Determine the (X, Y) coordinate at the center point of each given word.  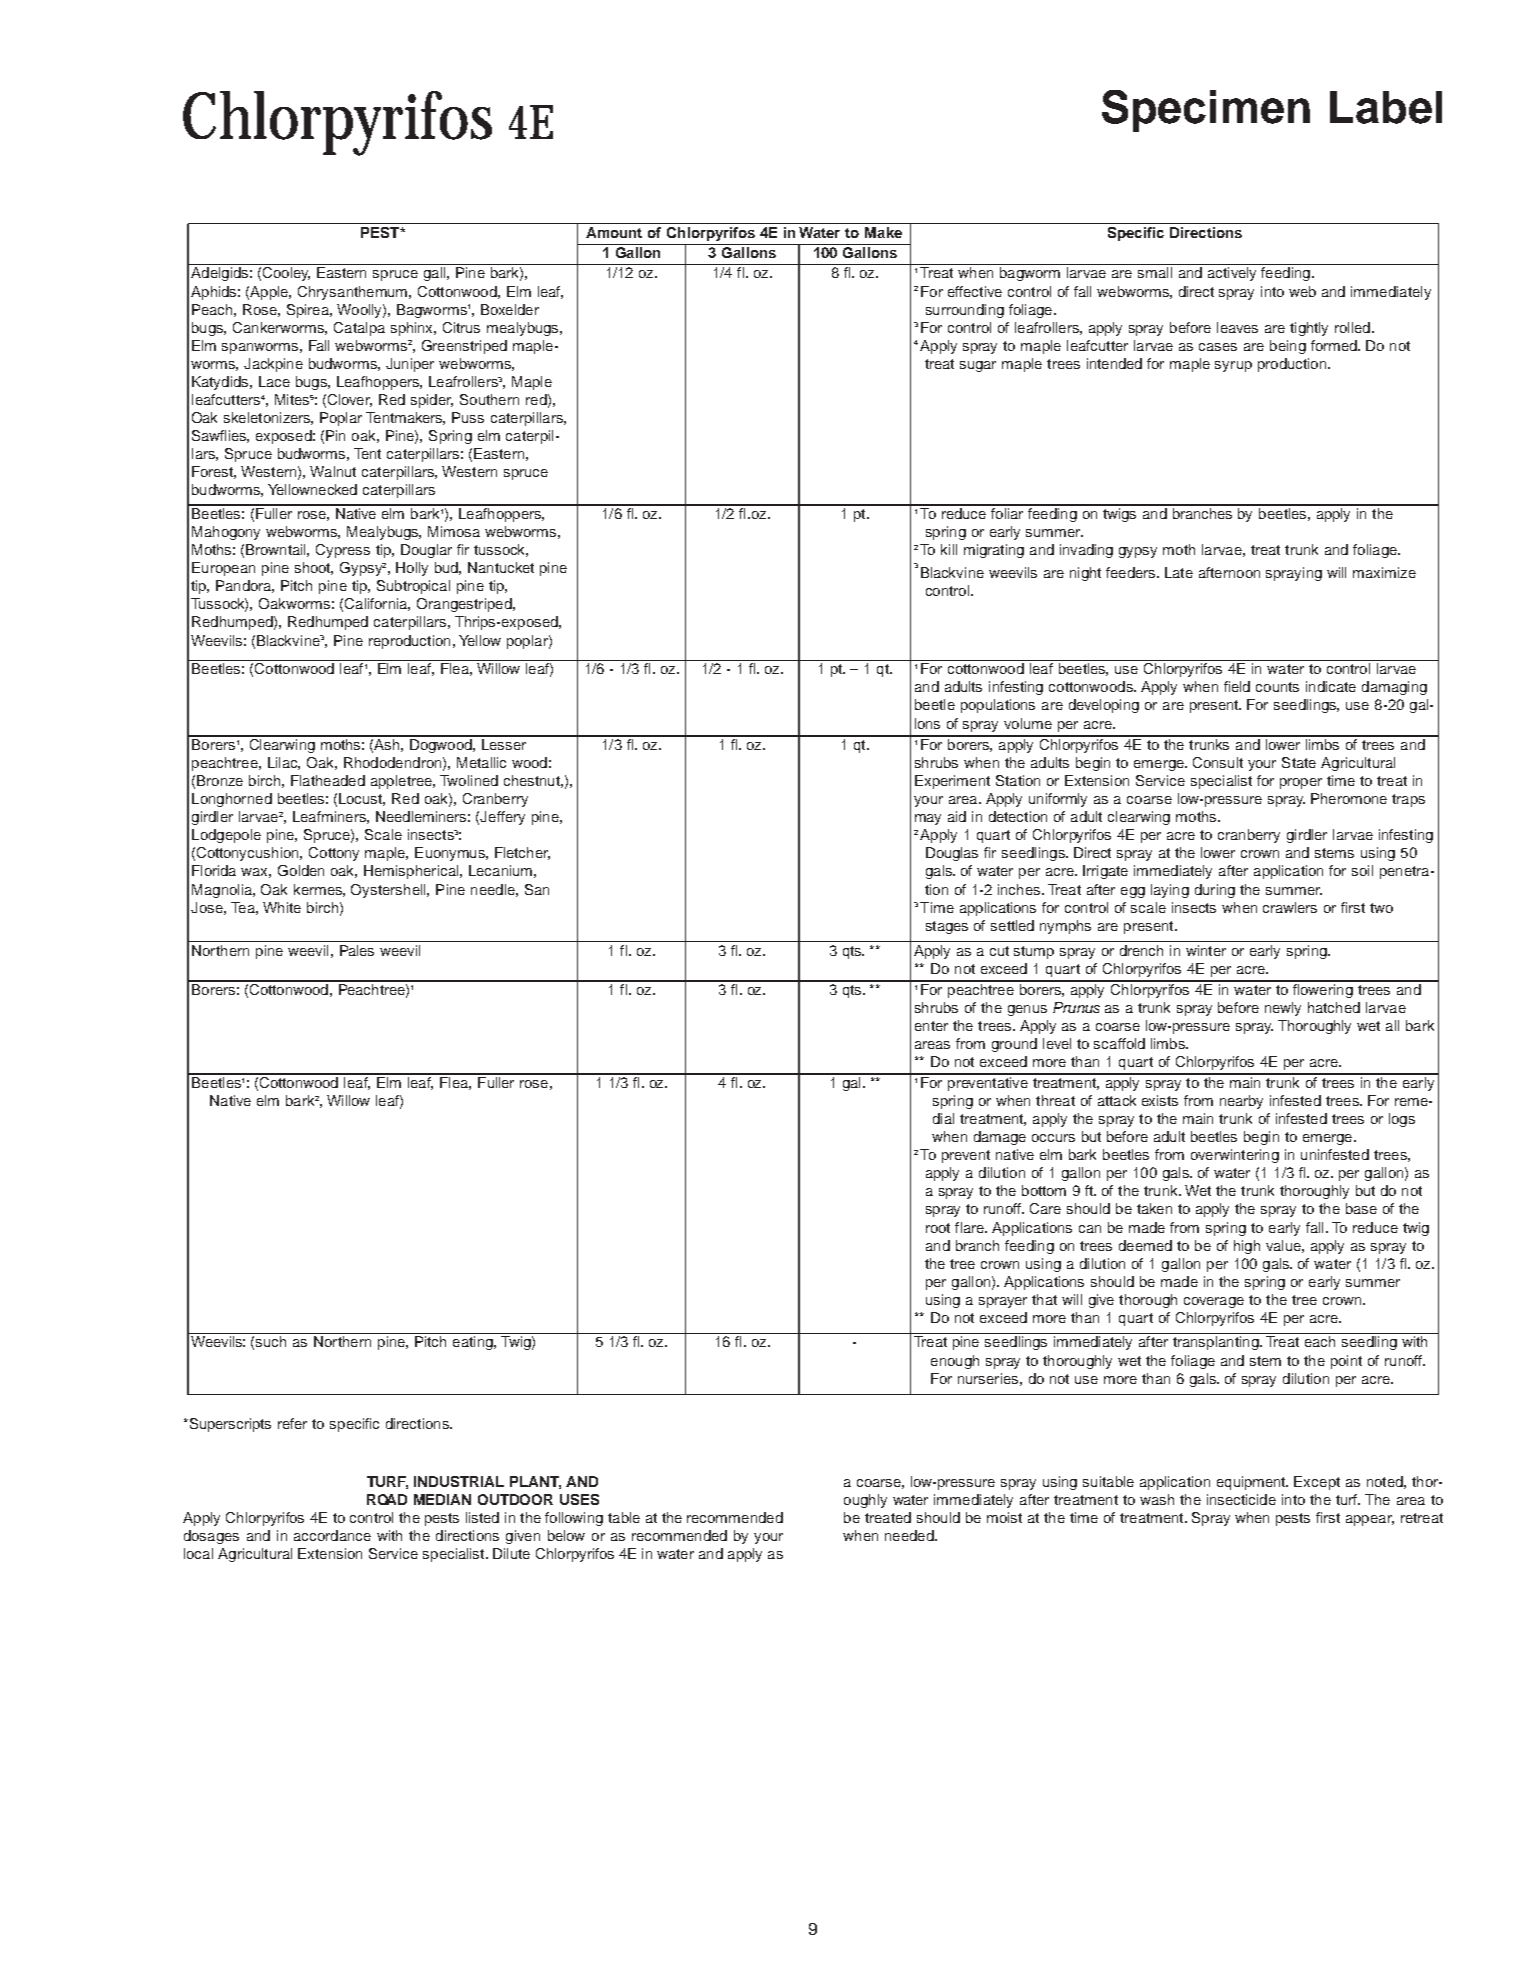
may (928, 819)
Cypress (343, 551)
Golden (301, 870)
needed (910, 1535)
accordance (332, 1535)
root (938, 1228)
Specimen (1206, 111)
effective (975, 291)
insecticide (1241, 1499)
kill (949, 549)
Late (1179, 572)
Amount (614, 232)
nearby (1241, 1102)
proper (1301, 783)
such (271, 1341)
